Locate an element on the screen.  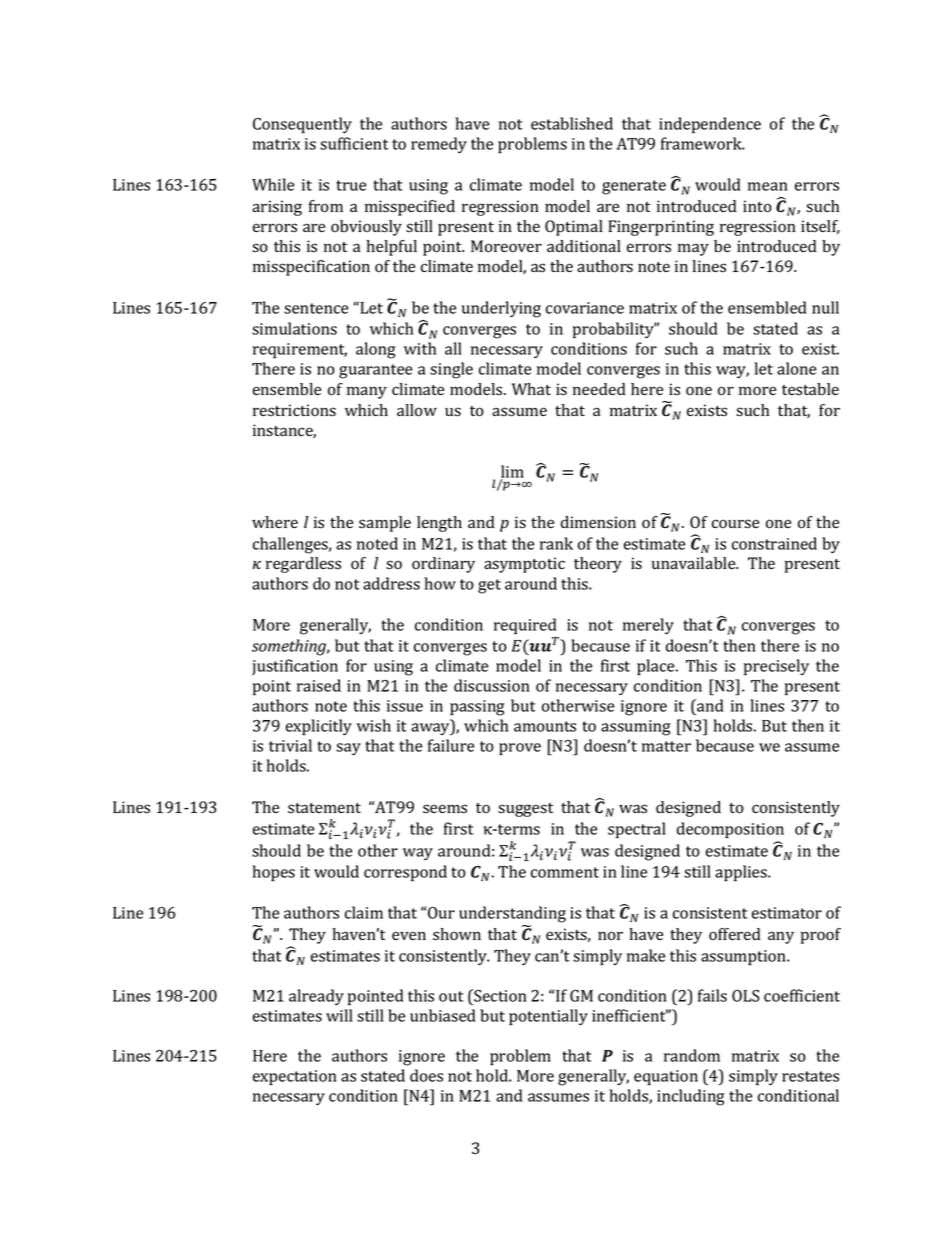
potentially is located at coordinates (548, 1017).
